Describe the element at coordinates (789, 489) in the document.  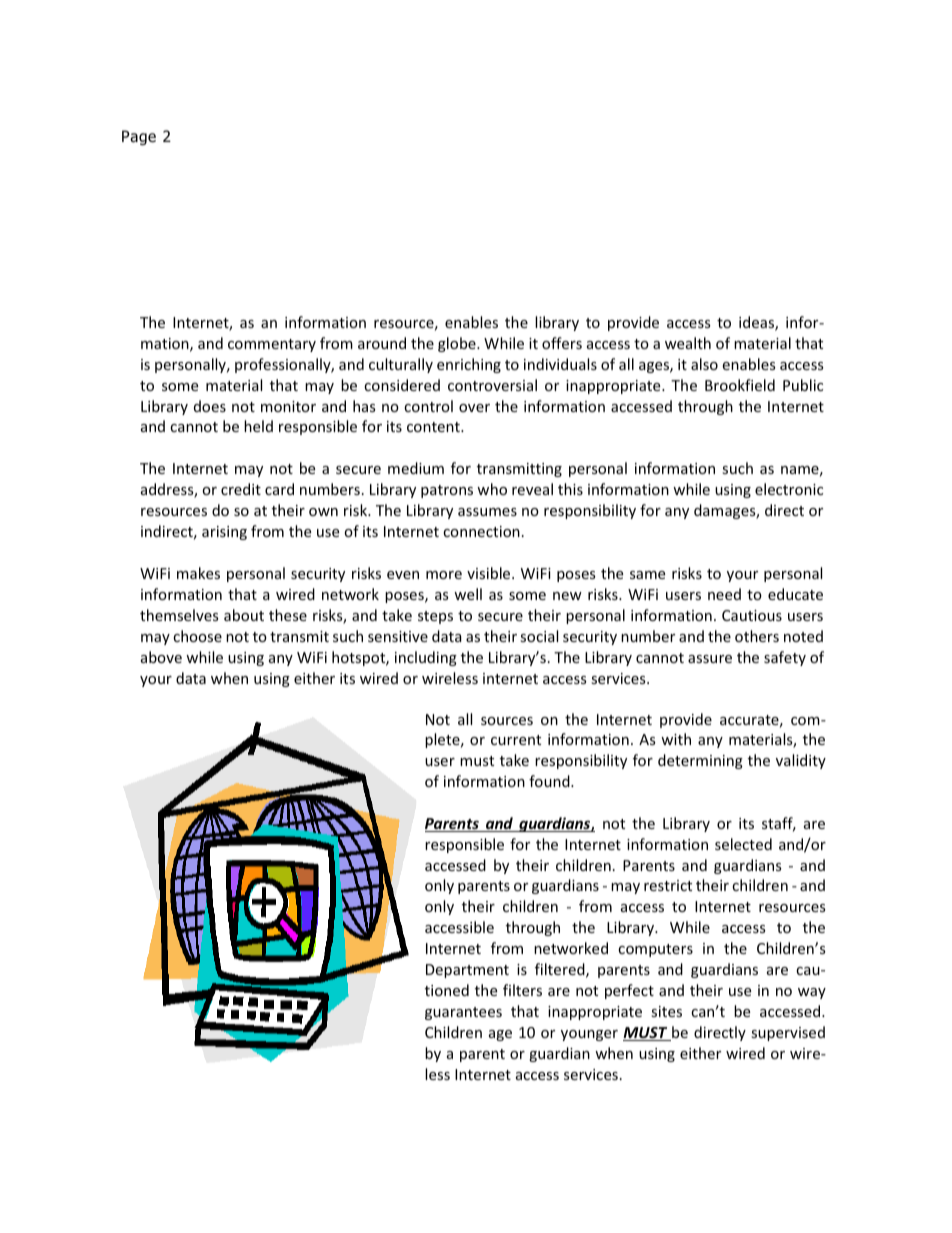
I see `electronic` at that location.
